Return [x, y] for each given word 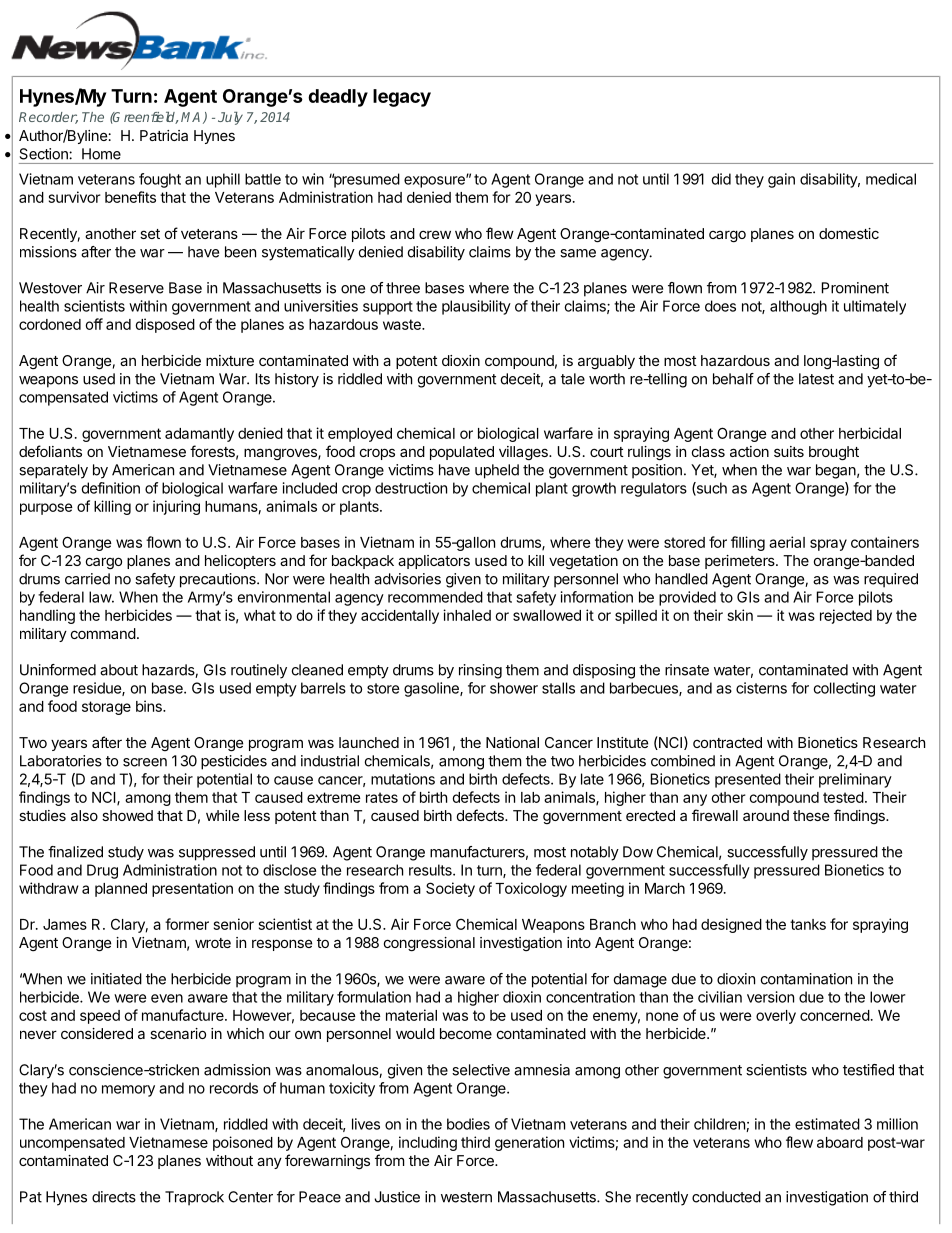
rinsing [480, 671]
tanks [808, 924]
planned [121, 890]
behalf [733, 379]
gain [781, 180]
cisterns [761, 688]
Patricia [164, 135]
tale [573, 379]
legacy [402, 98]
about [119, 670]
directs [114, 1197]
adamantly [199, 435]
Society [450, 889]
